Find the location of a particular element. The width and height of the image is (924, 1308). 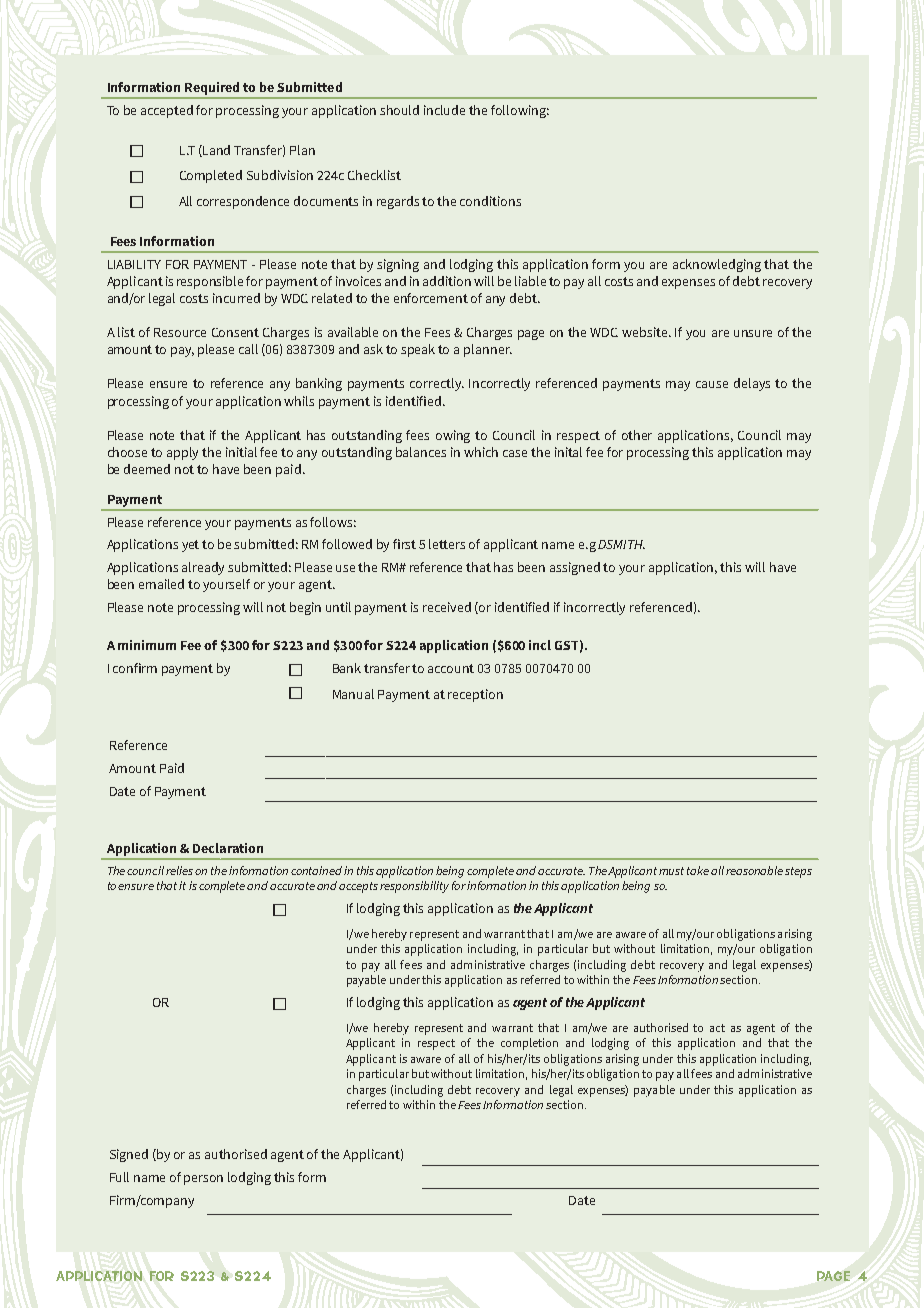

accepted is located at coordinates (167, 111).
